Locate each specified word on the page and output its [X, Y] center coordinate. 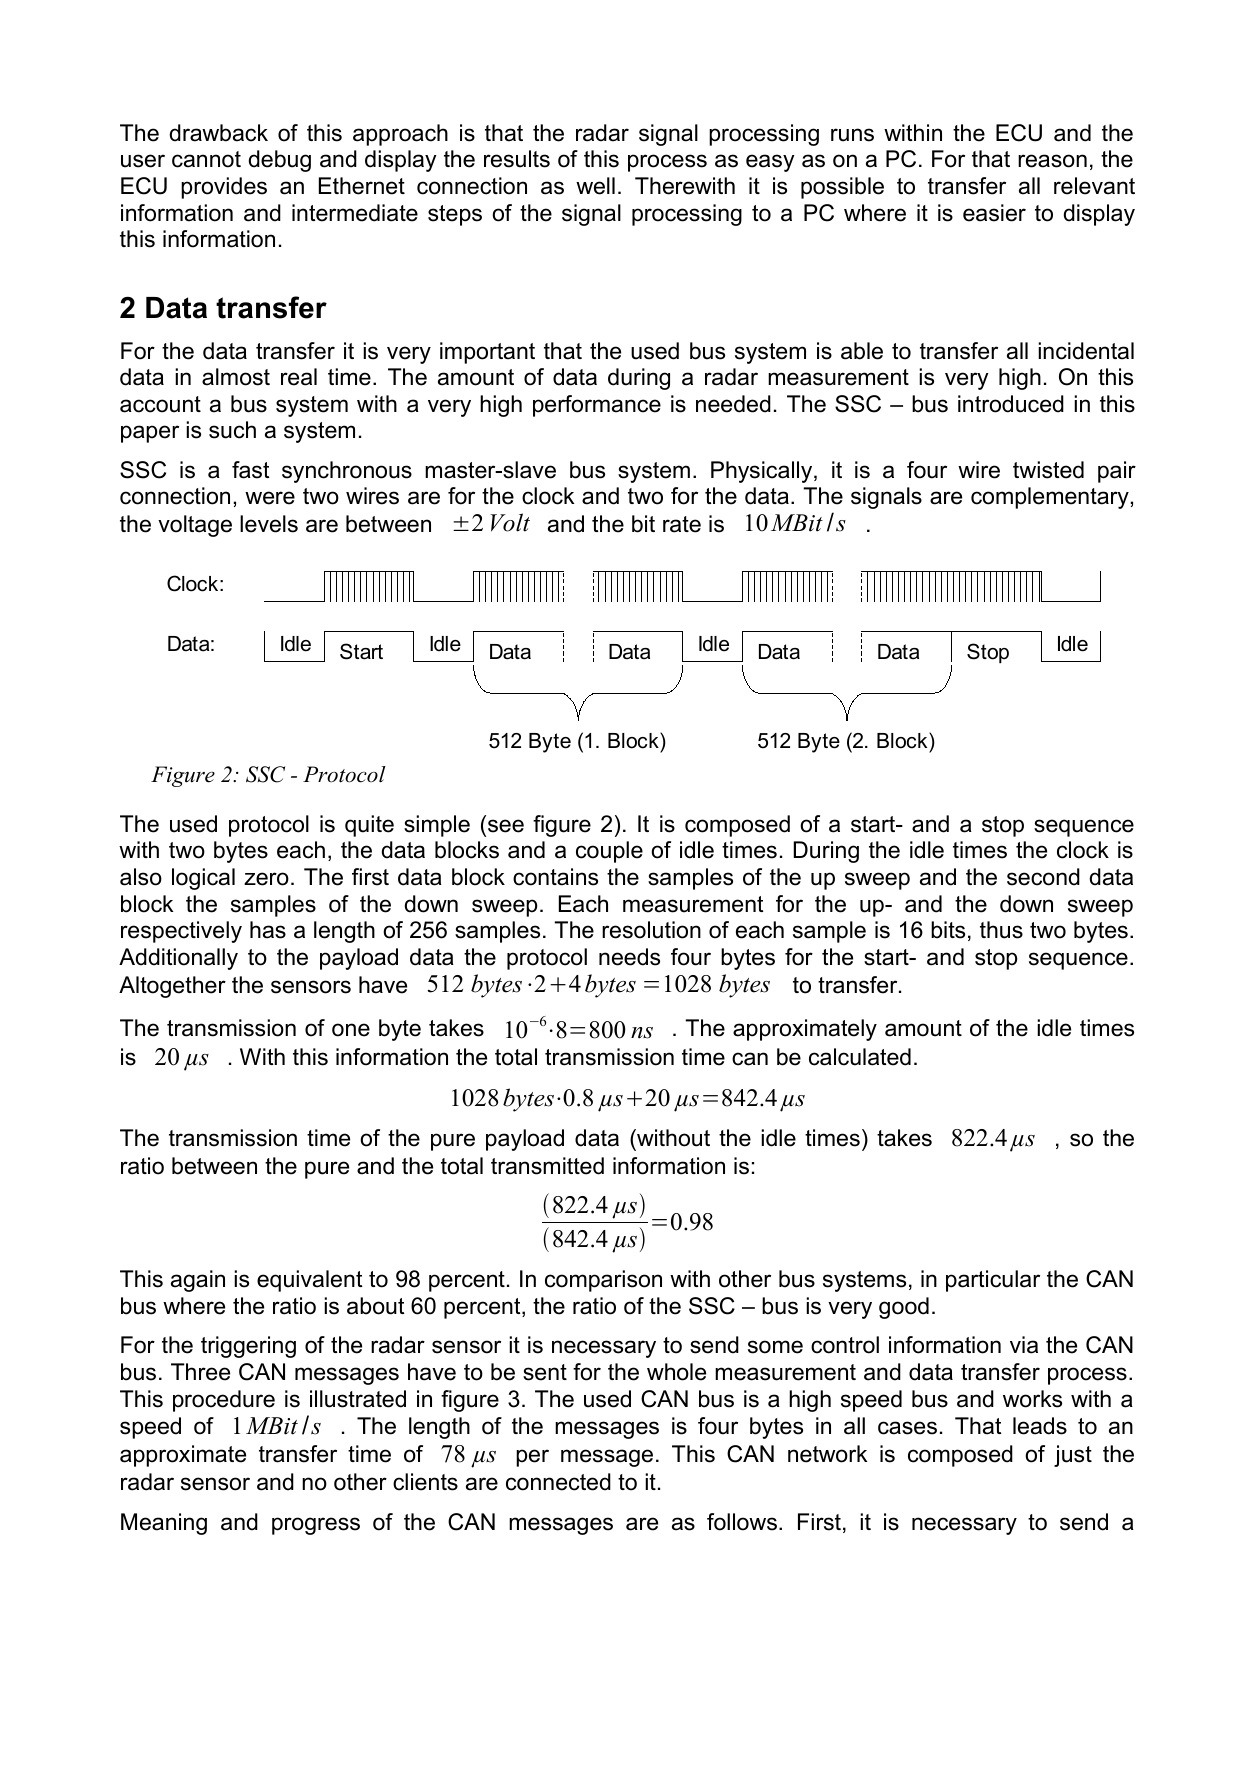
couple [609, 852]
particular [993, 1281]
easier [994, 213]
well [595, 186]
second [1043, 877]
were [270, 498]
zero [266, 879]
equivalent [309, 1281]
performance [597, 406]
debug [280, 161]
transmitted [547, 1166]
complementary [1050, 498]
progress [316, 1526]
